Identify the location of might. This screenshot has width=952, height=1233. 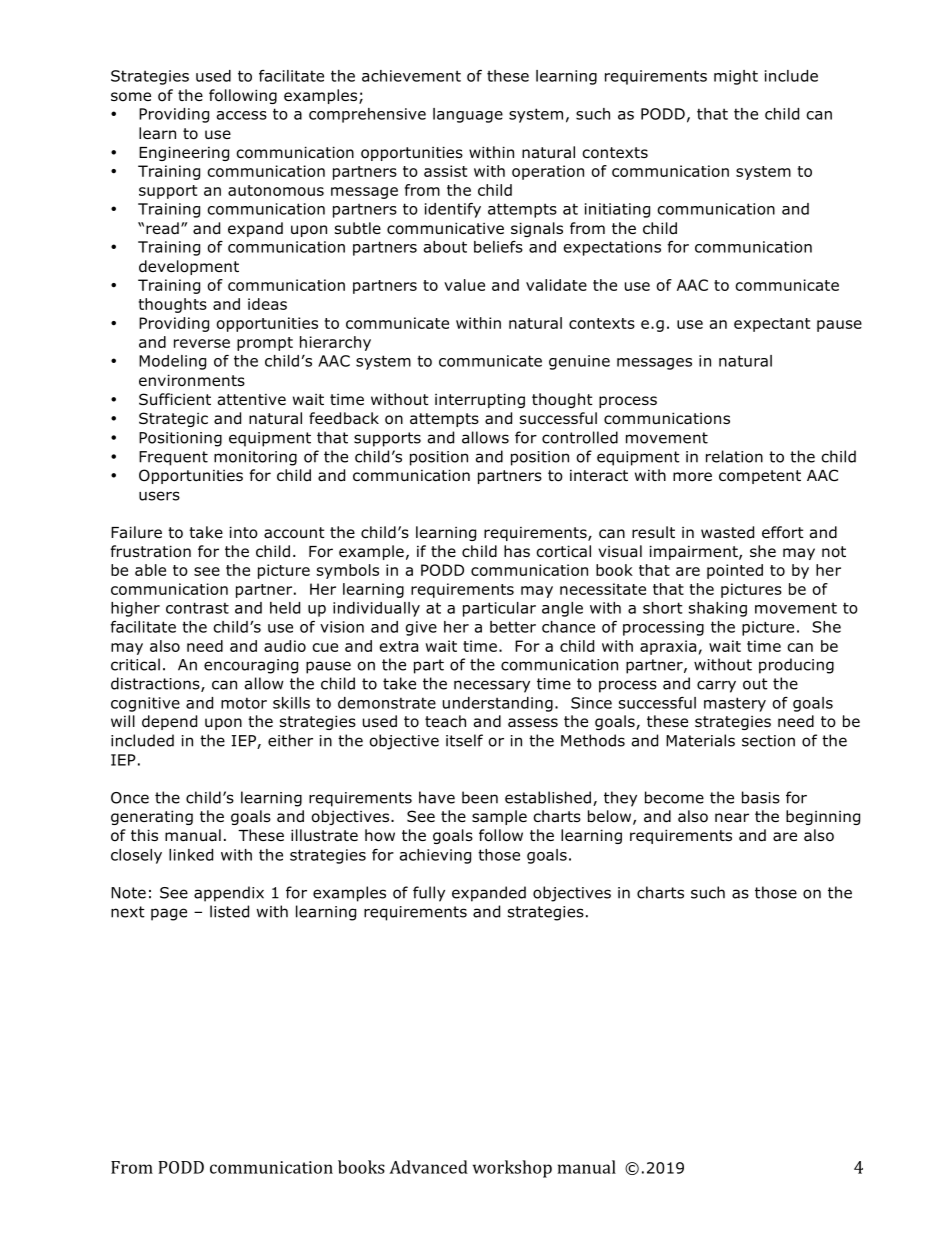
(736, 77).
